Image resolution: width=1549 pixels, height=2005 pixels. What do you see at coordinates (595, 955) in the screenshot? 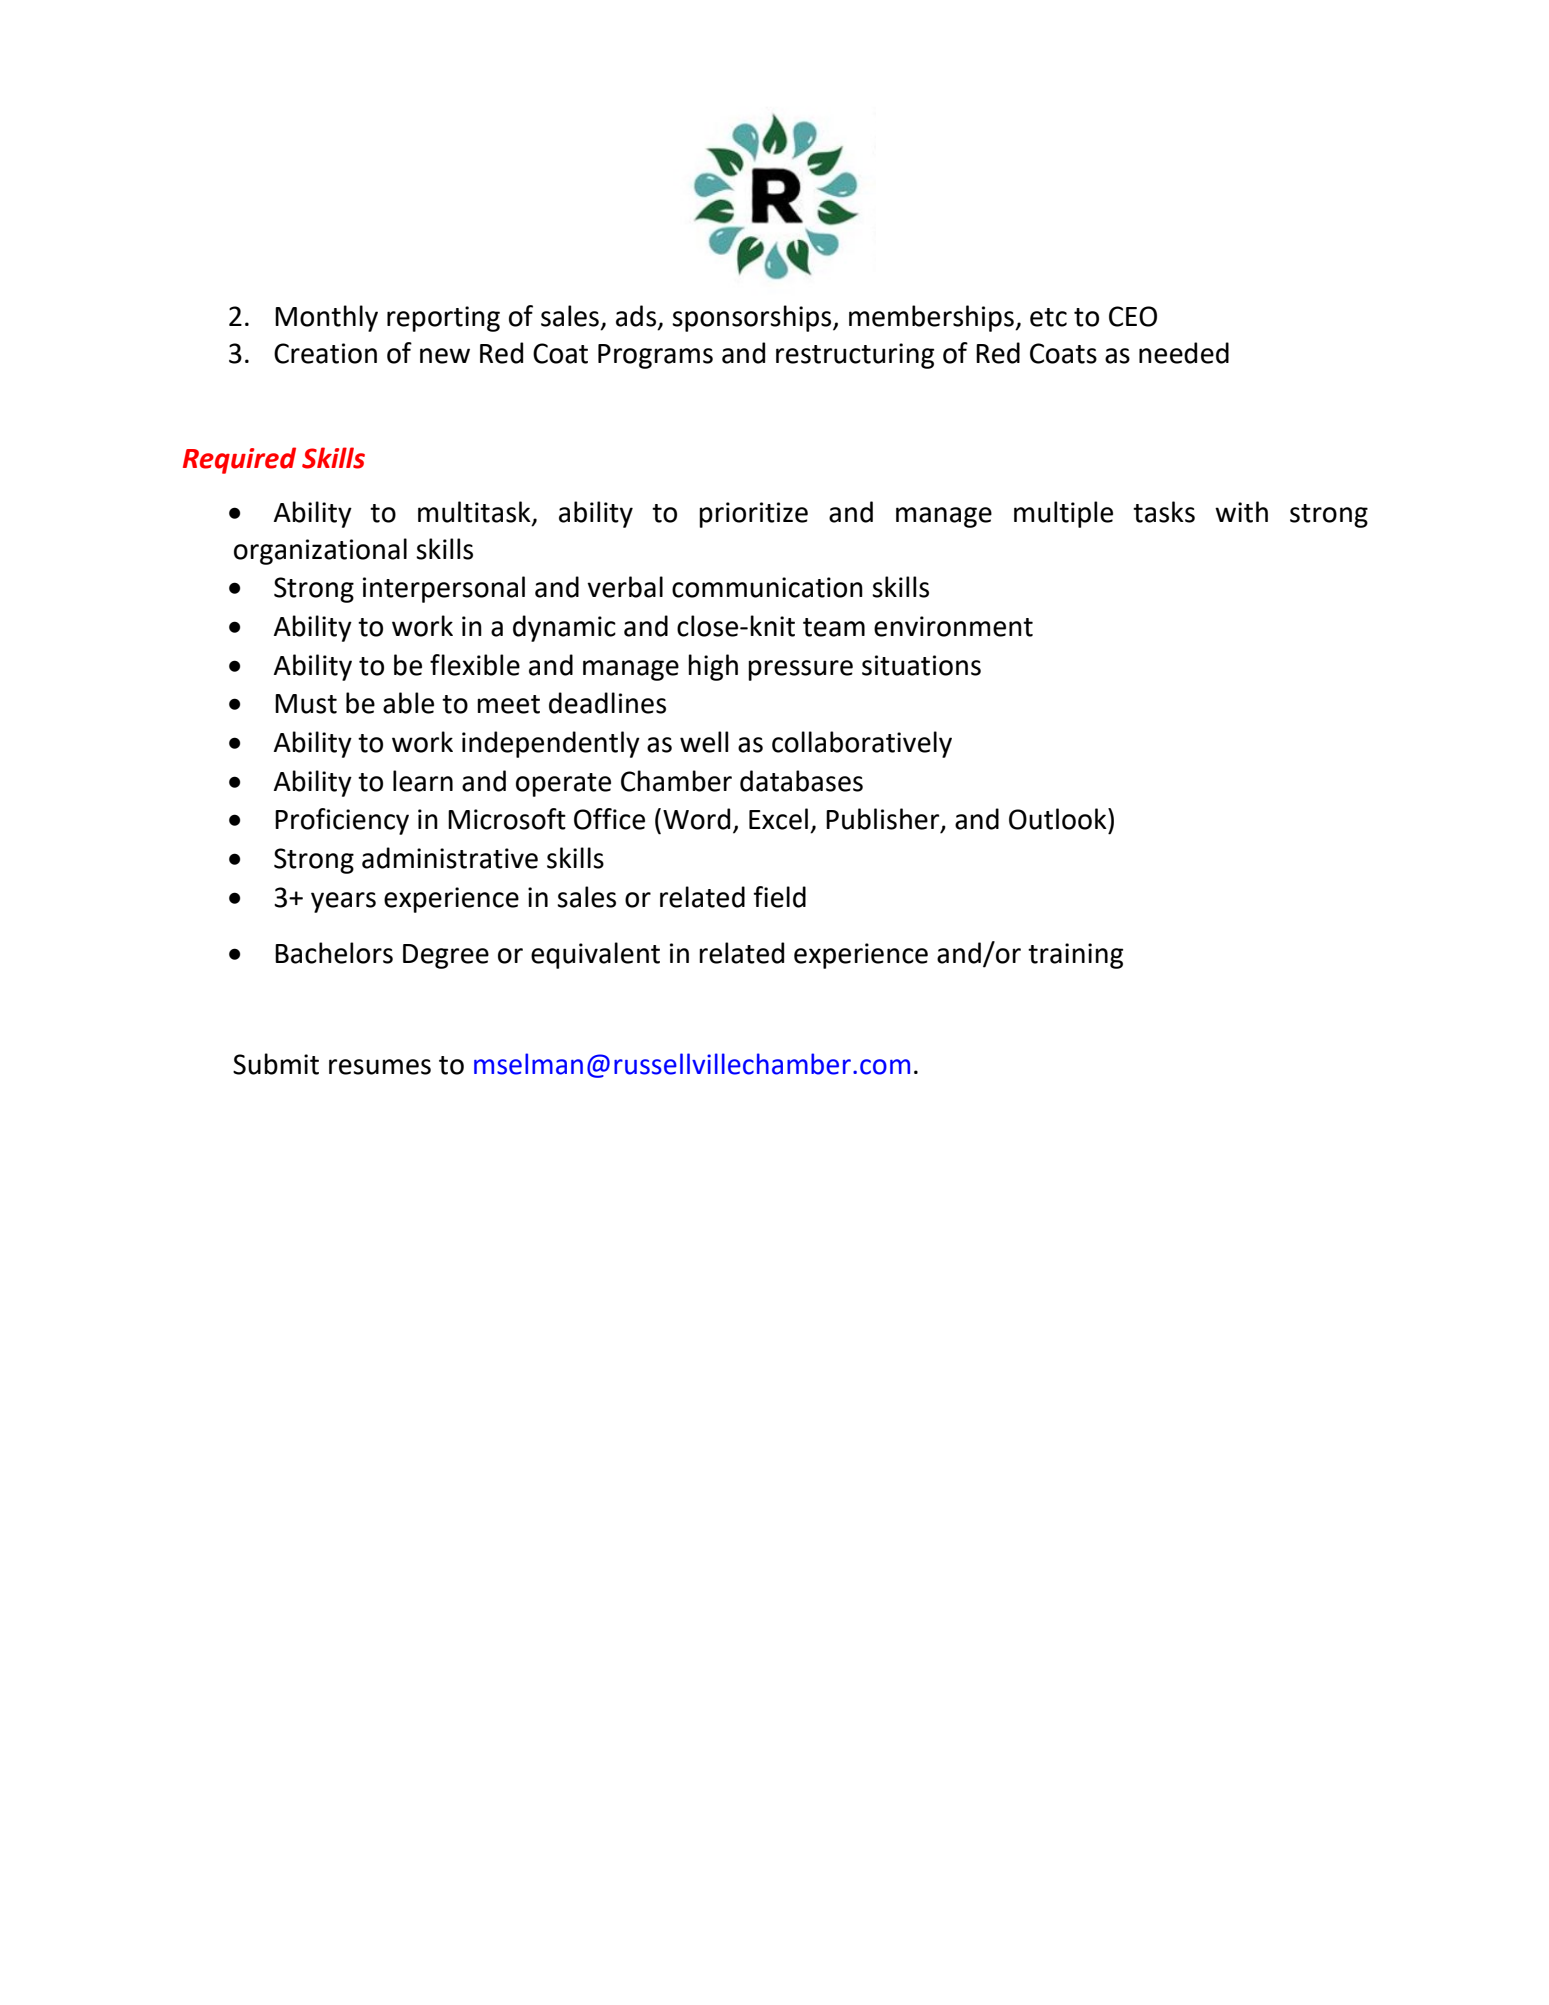
I see `equivalent` at bounding box center [595, 955].
